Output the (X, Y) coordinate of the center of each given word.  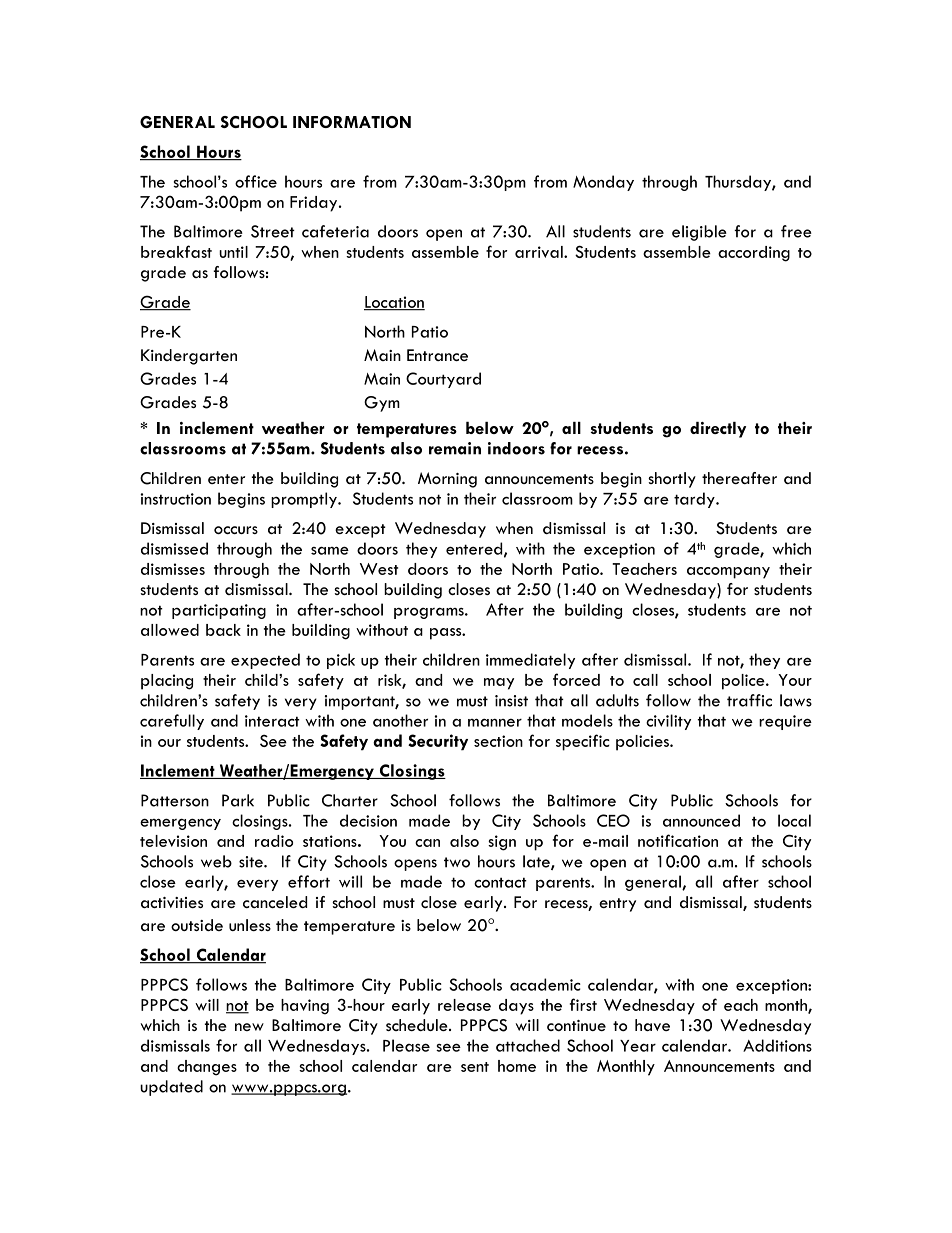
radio (274, 841)
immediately (530, 661)
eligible (699, 233)
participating (219, 611)
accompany (728, 573)
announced (701, 820)
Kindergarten (189, 357)
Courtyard (443, 380)
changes (207, 1068)
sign (502, 843)
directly (718, 430)
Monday (603, 183)
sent (475, 1067)
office (256, 181)
